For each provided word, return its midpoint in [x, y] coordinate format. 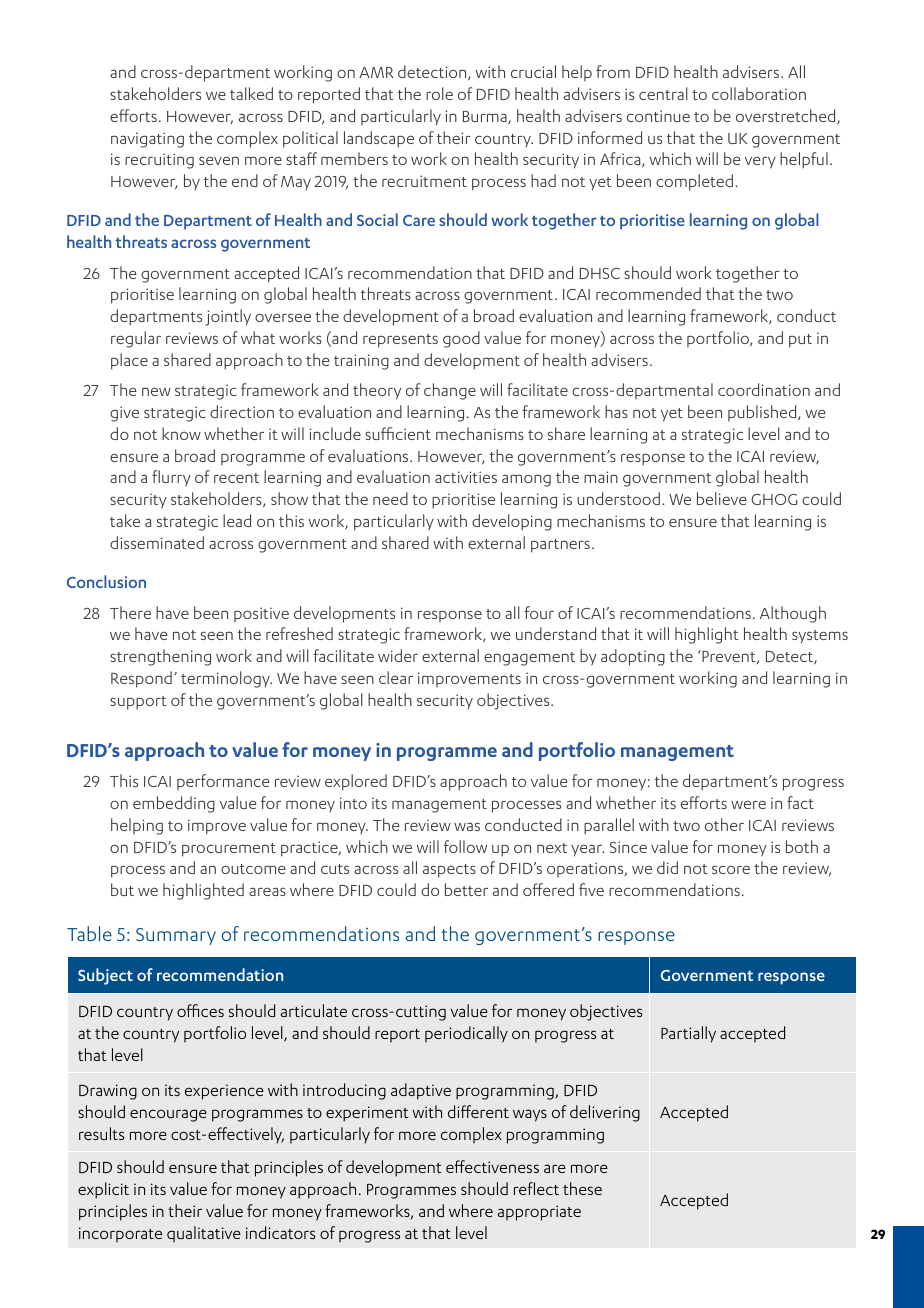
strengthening [160, 657]
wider [398, 655]
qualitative [204, 1234]
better [466, 889]
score [731, 869]
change [450, 391]
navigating [147, 140]
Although [793, 614]
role [439, 93]
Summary [176, 936]
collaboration [759, 93]
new [156, 391]
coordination [764, 389]
